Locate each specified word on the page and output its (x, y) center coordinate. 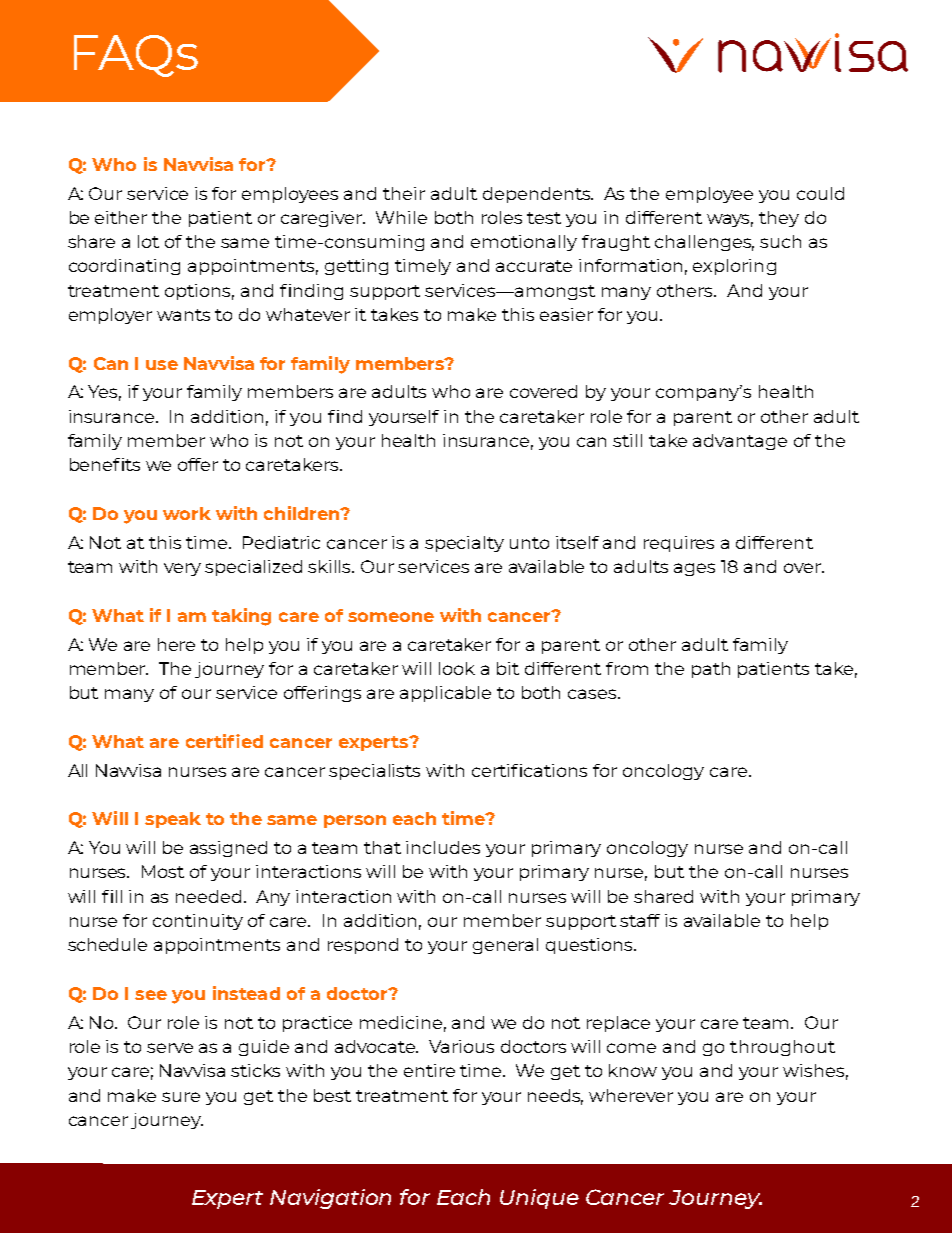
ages (694, 569)
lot (148, 241)
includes (443, 847)
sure (181, 1097)
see (151, 995)
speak (173, 820)
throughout (782, 1048)
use (162, 365)
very (182, 569)
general (505, 946)
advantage (740, 442)
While (401, 217)
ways (730, 220)
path (711, 670)
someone (391, 617)
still (627, 440)
